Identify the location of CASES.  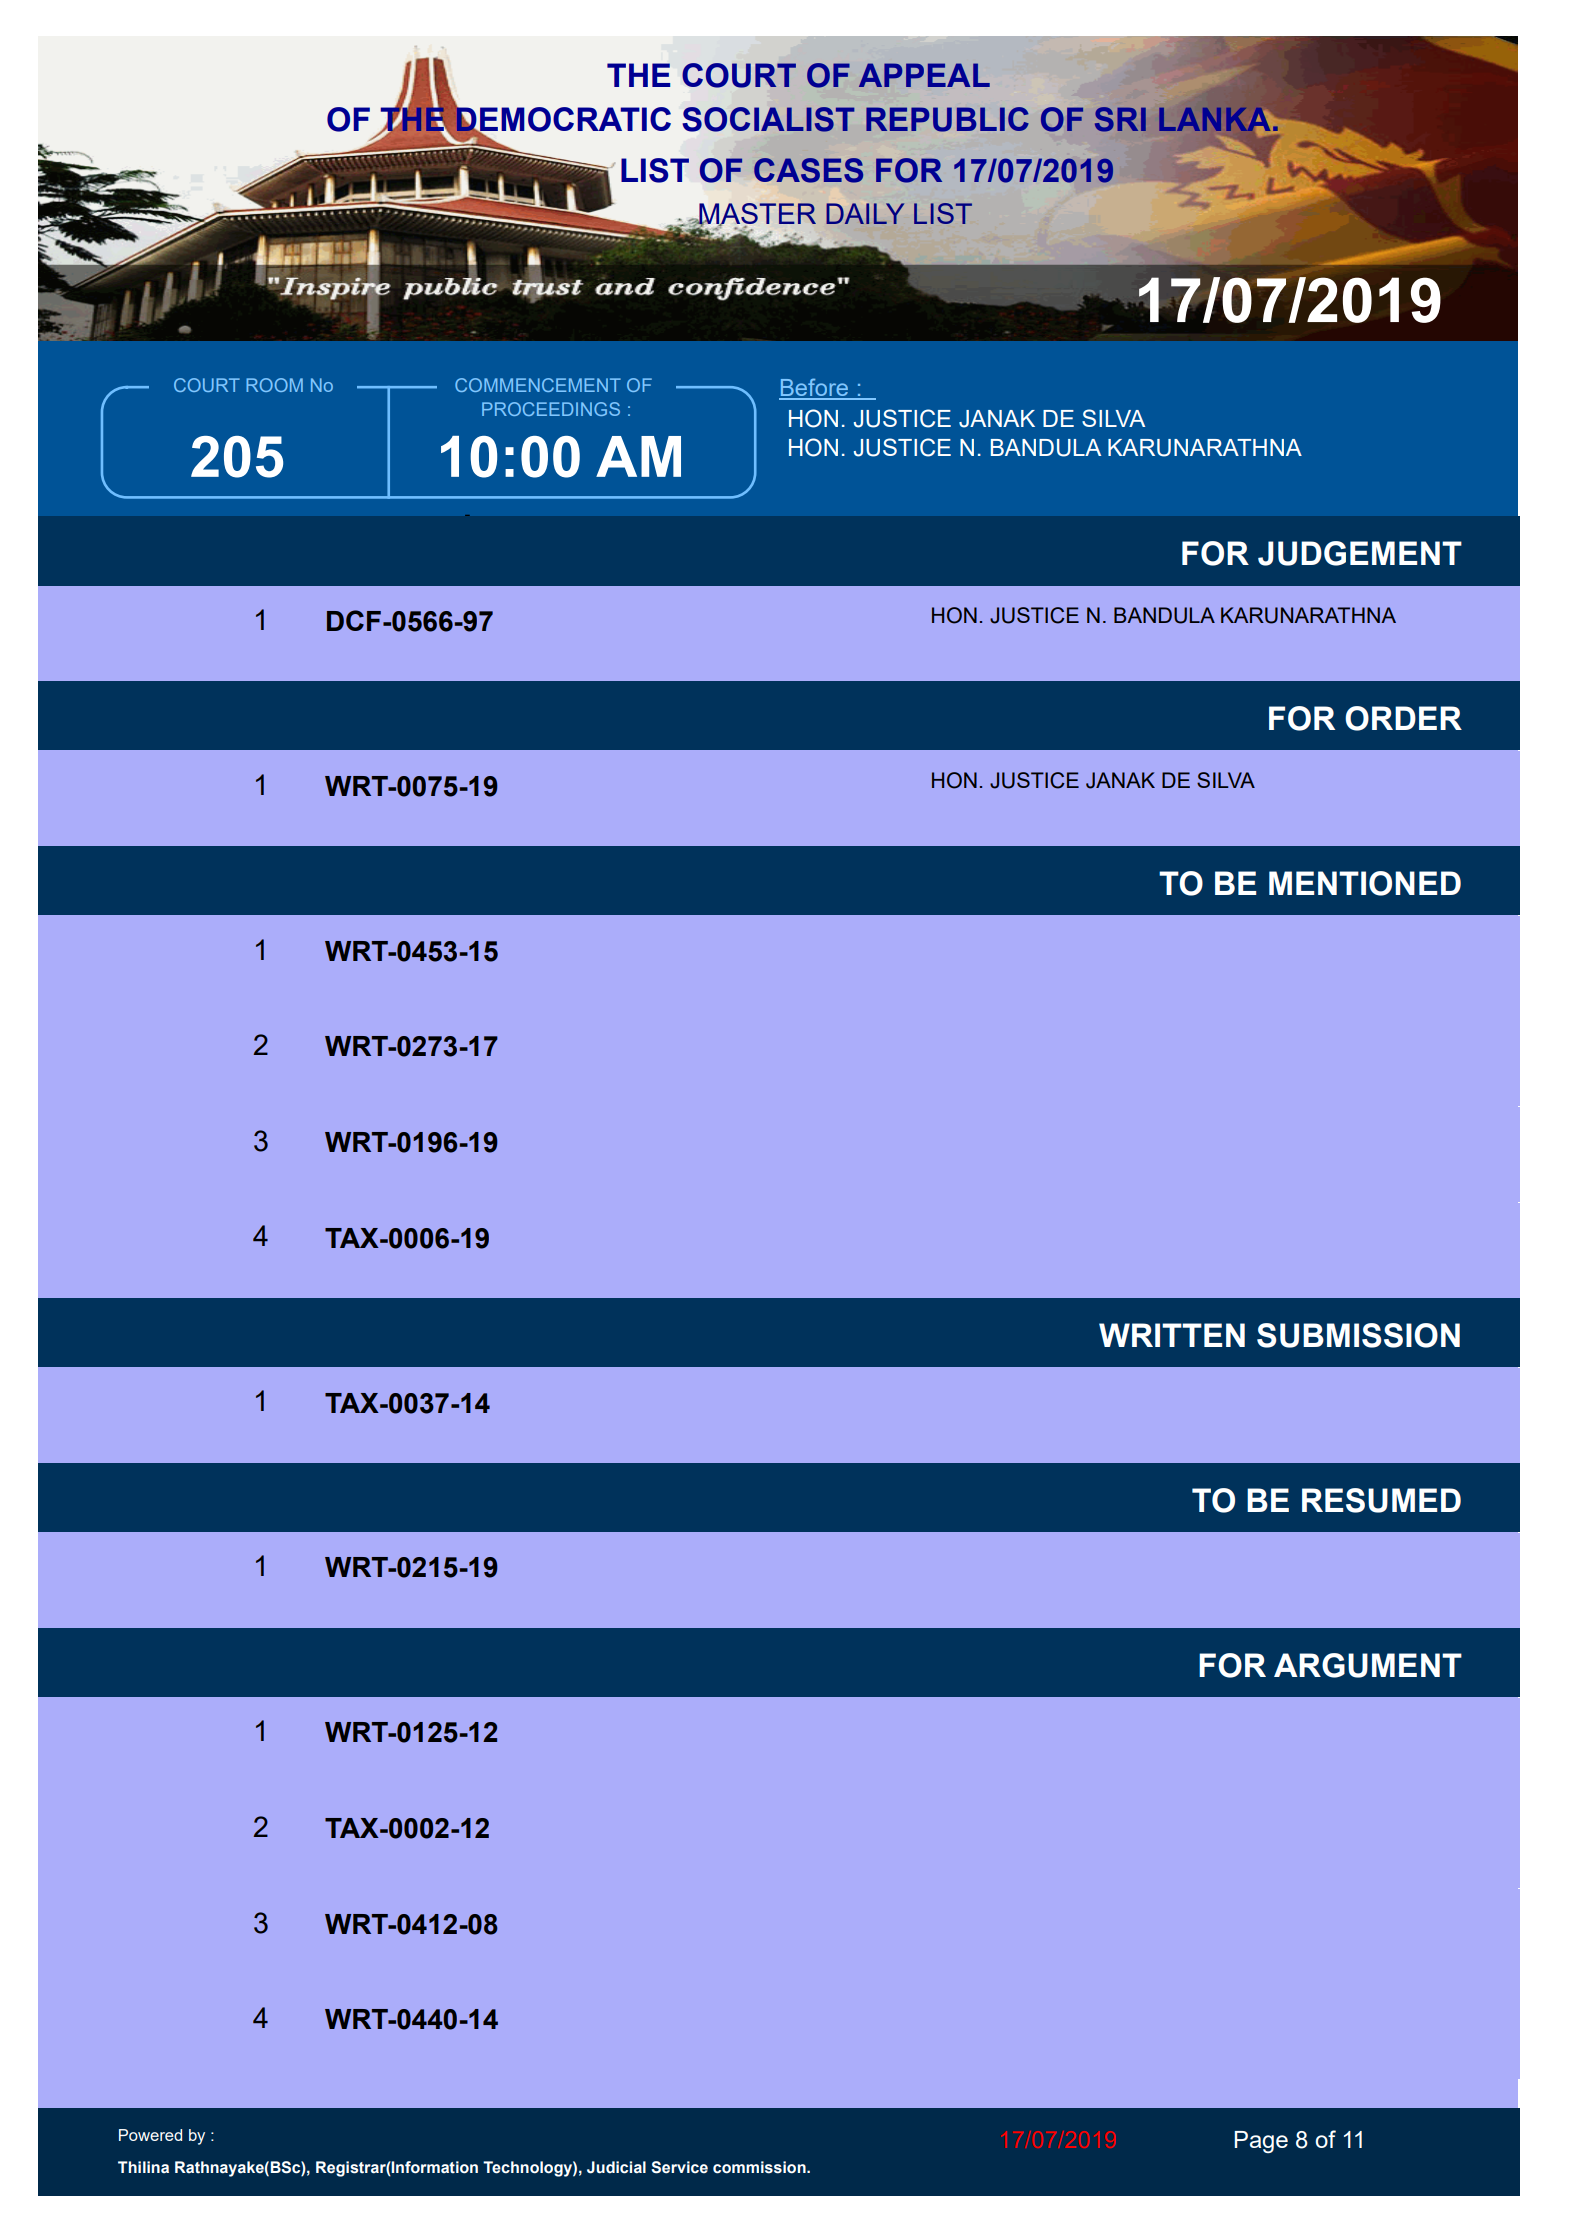
(808, 170).
